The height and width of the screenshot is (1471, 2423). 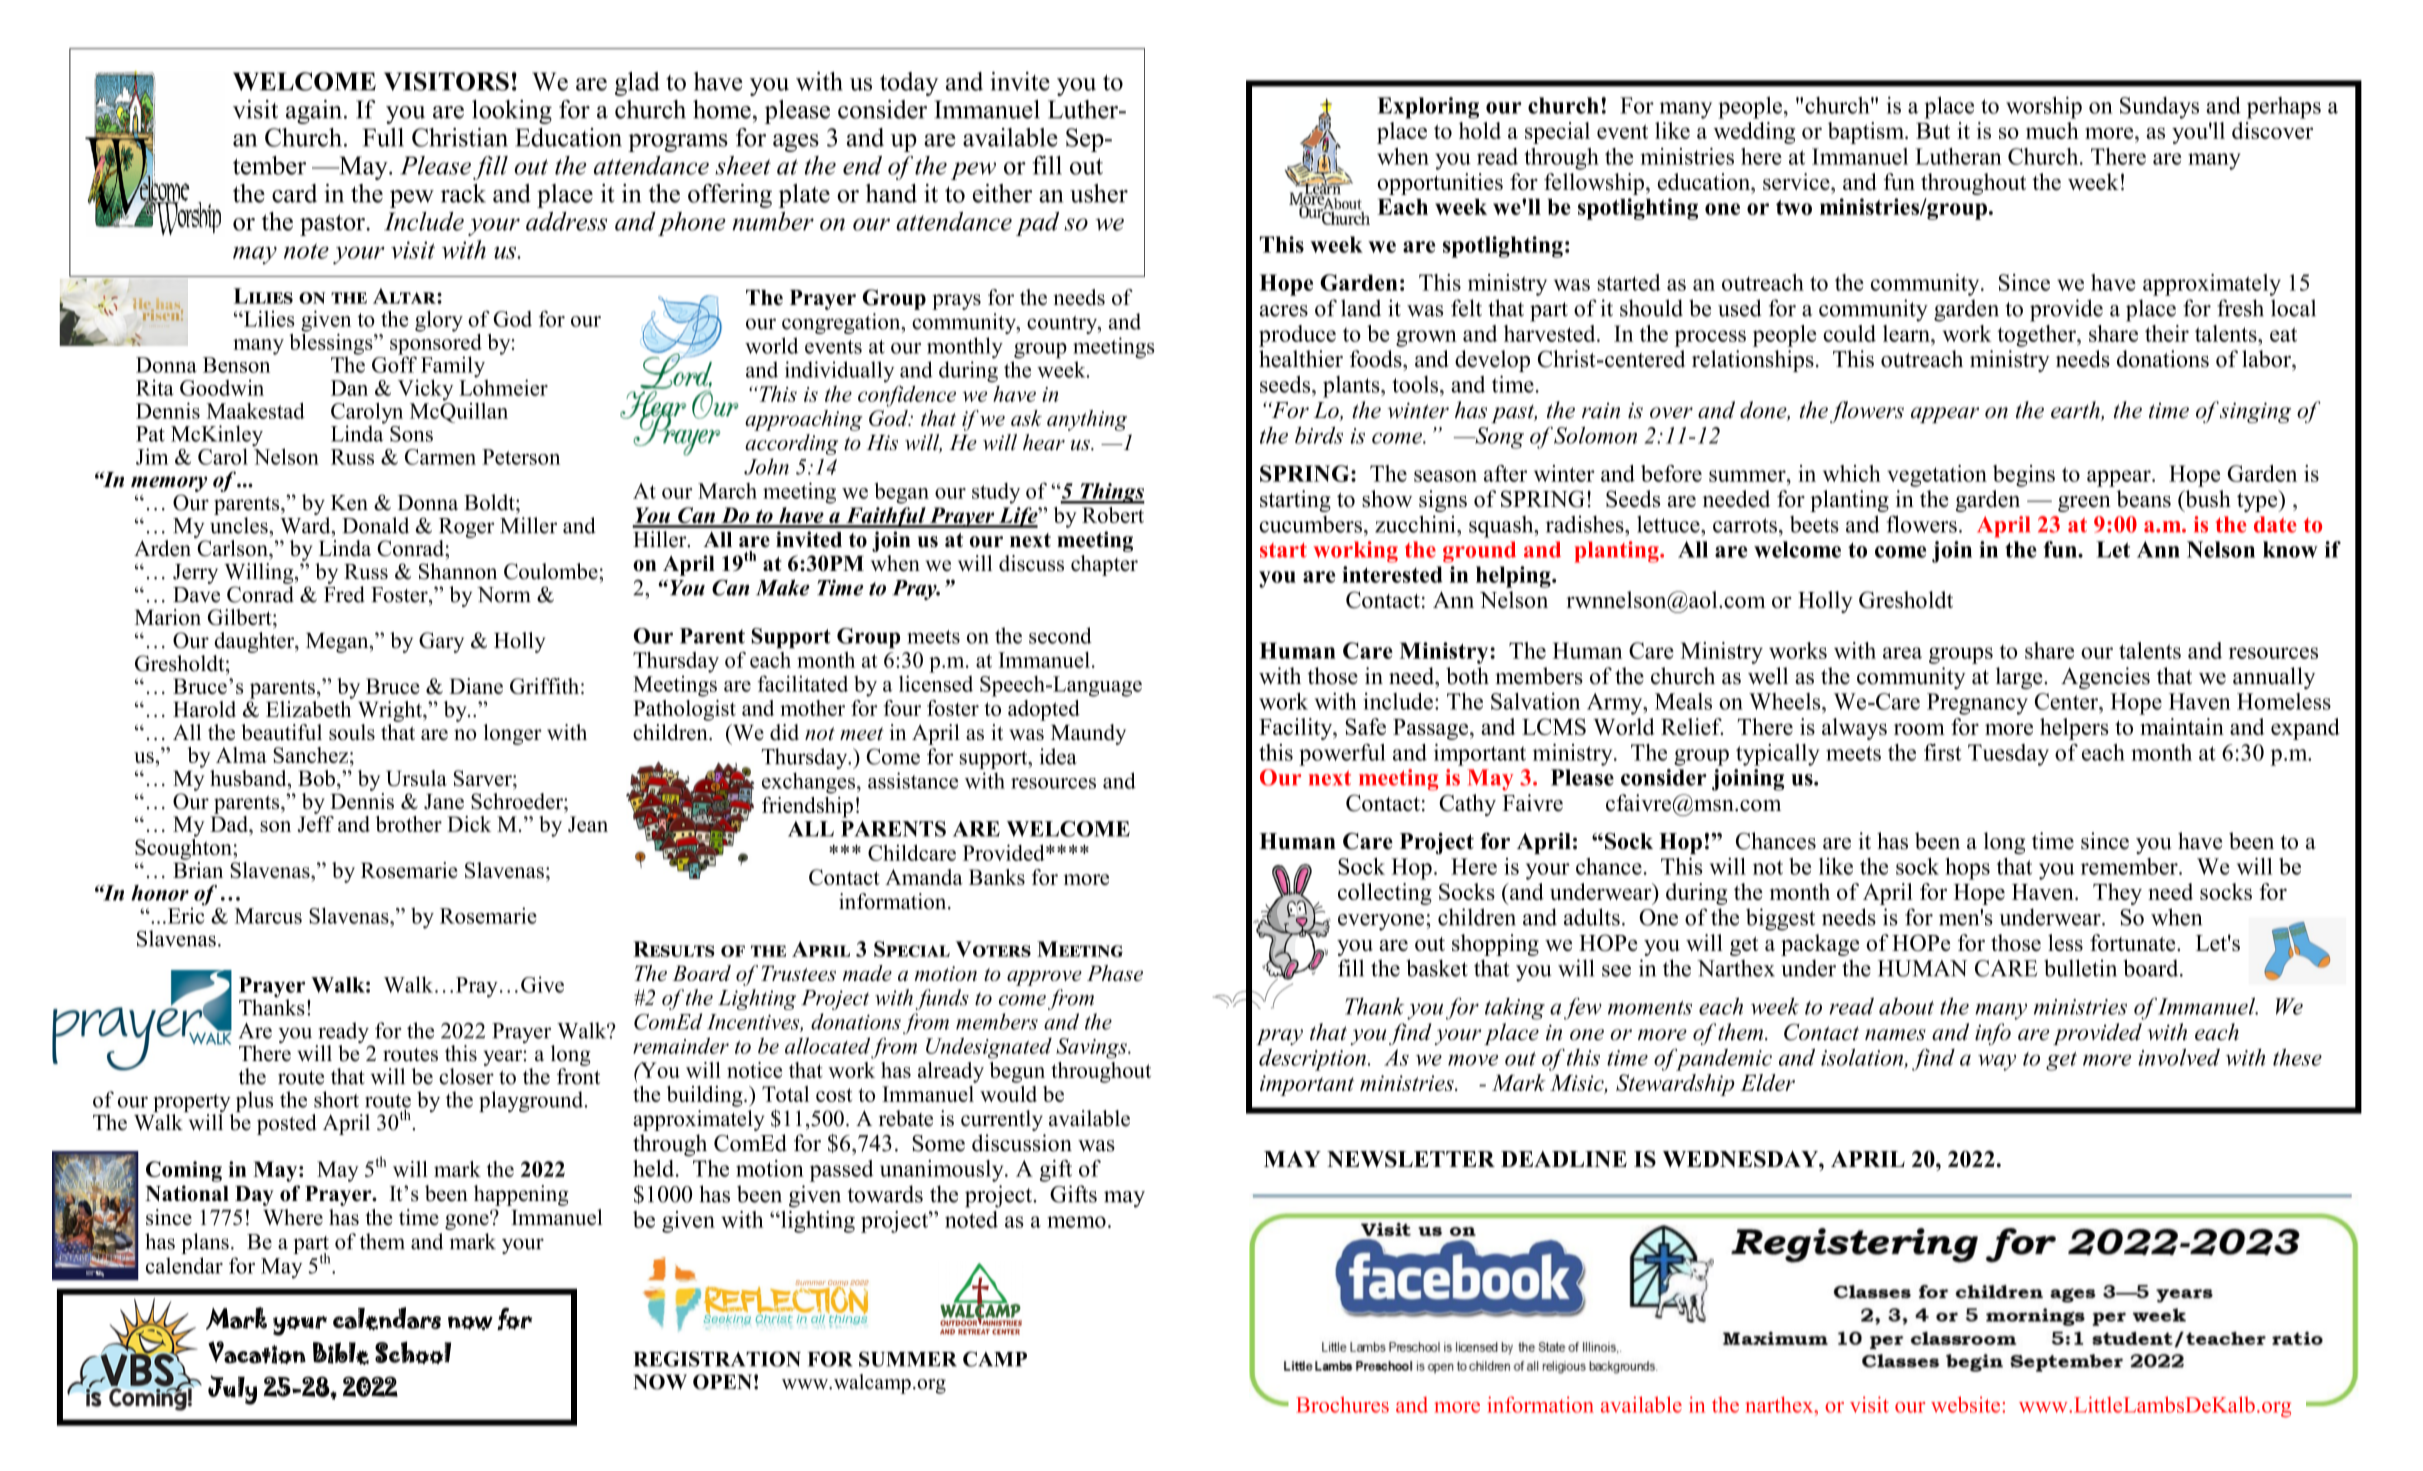 What do you see at coordinates (1342, 755) in the screenshot?
I see `powerful` at bounding box center [1342, 755].
